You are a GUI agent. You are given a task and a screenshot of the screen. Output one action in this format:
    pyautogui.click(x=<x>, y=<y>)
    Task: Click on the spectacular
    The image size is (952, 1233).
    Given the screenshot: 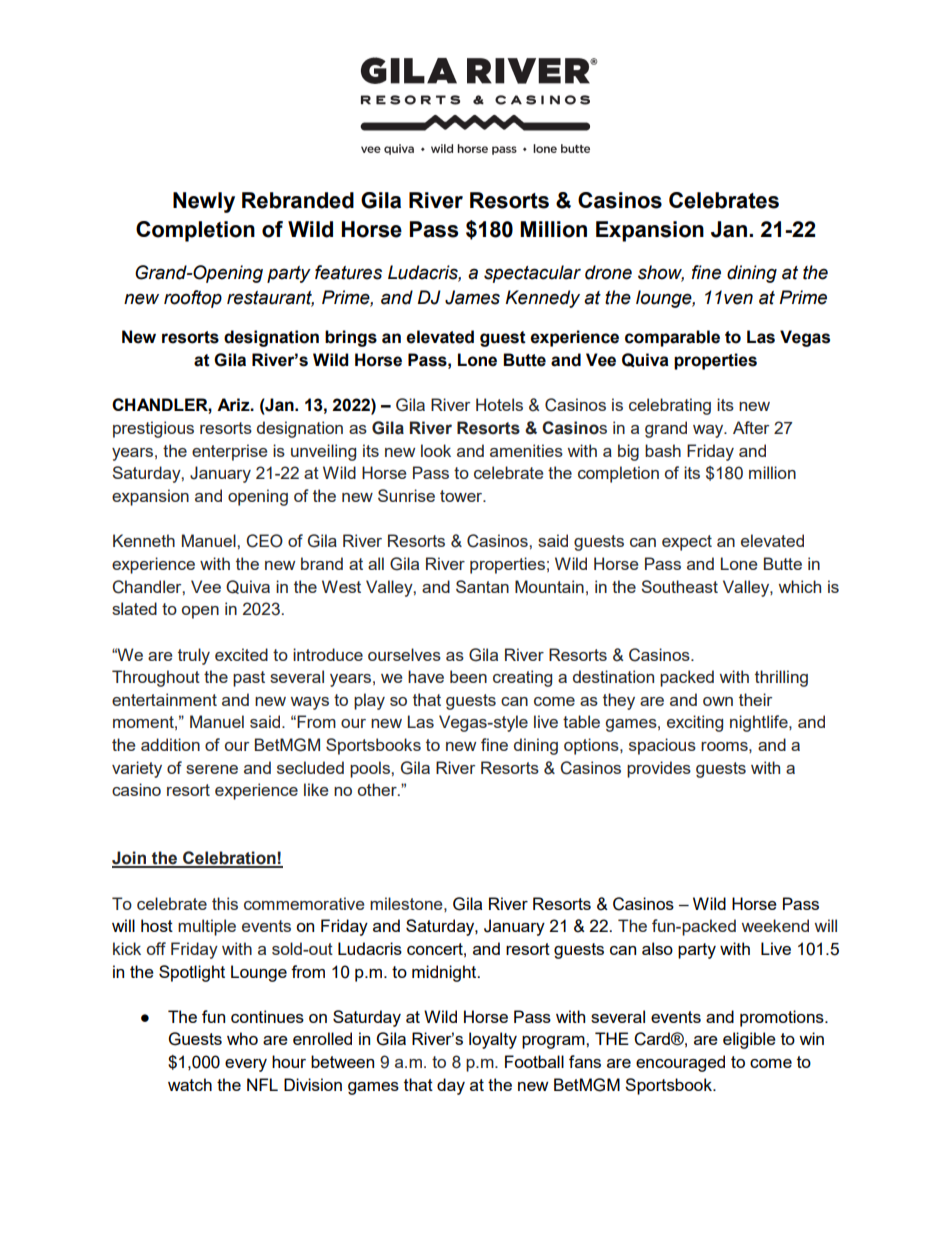 What is the action you would take?
    pyautogui.click(x=532, y=274)
